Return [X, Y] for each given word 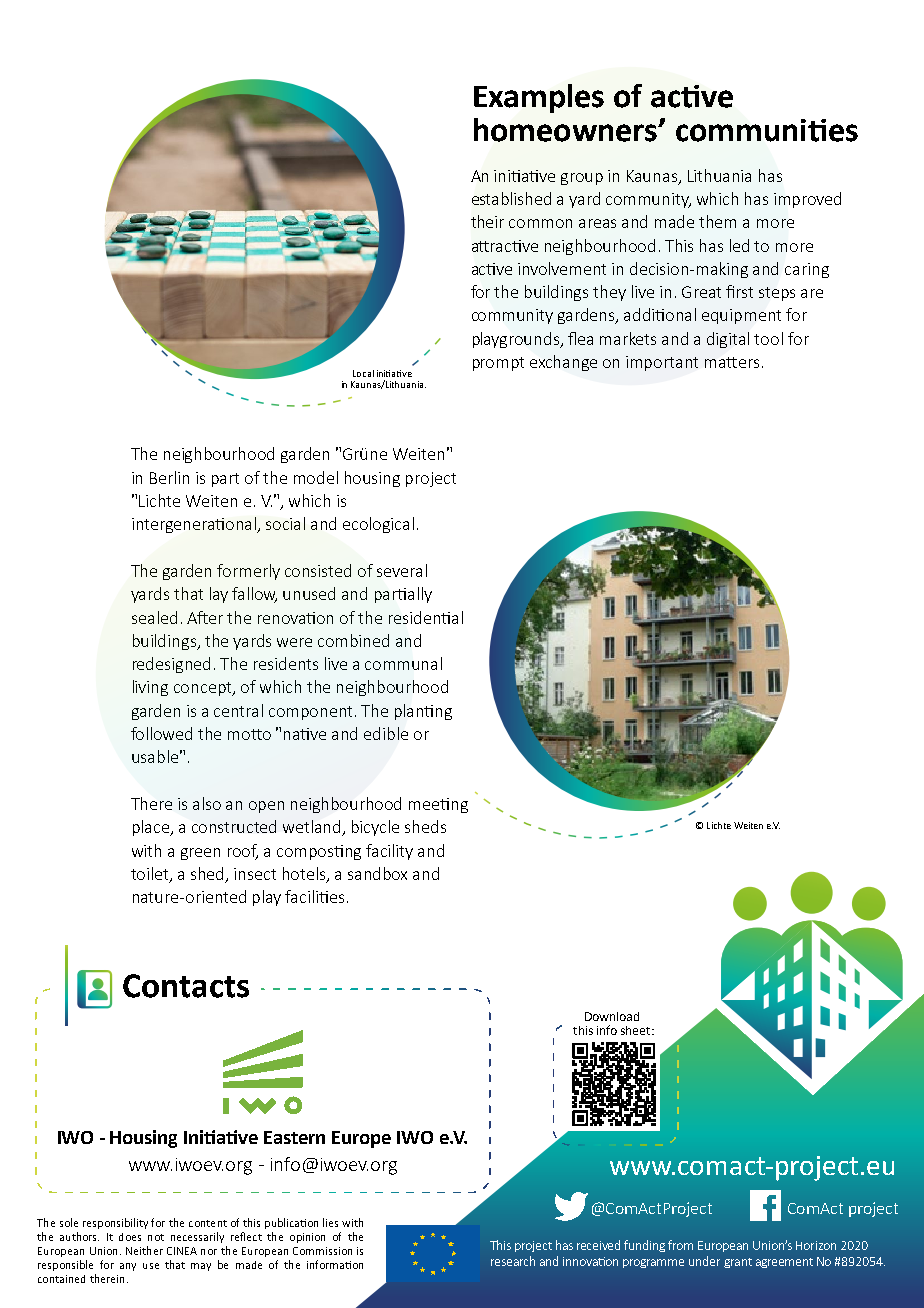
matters [732, 362]
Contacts [186, 986]
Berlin [169, 477]
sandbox [377, 873]
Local [363, 373]
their [487, 221]
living [150, 688]
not [156, 1237]
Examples [539, 98]
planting [423, 712]
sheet [637, 1030]
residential [426, 617]
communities [767, 130]
